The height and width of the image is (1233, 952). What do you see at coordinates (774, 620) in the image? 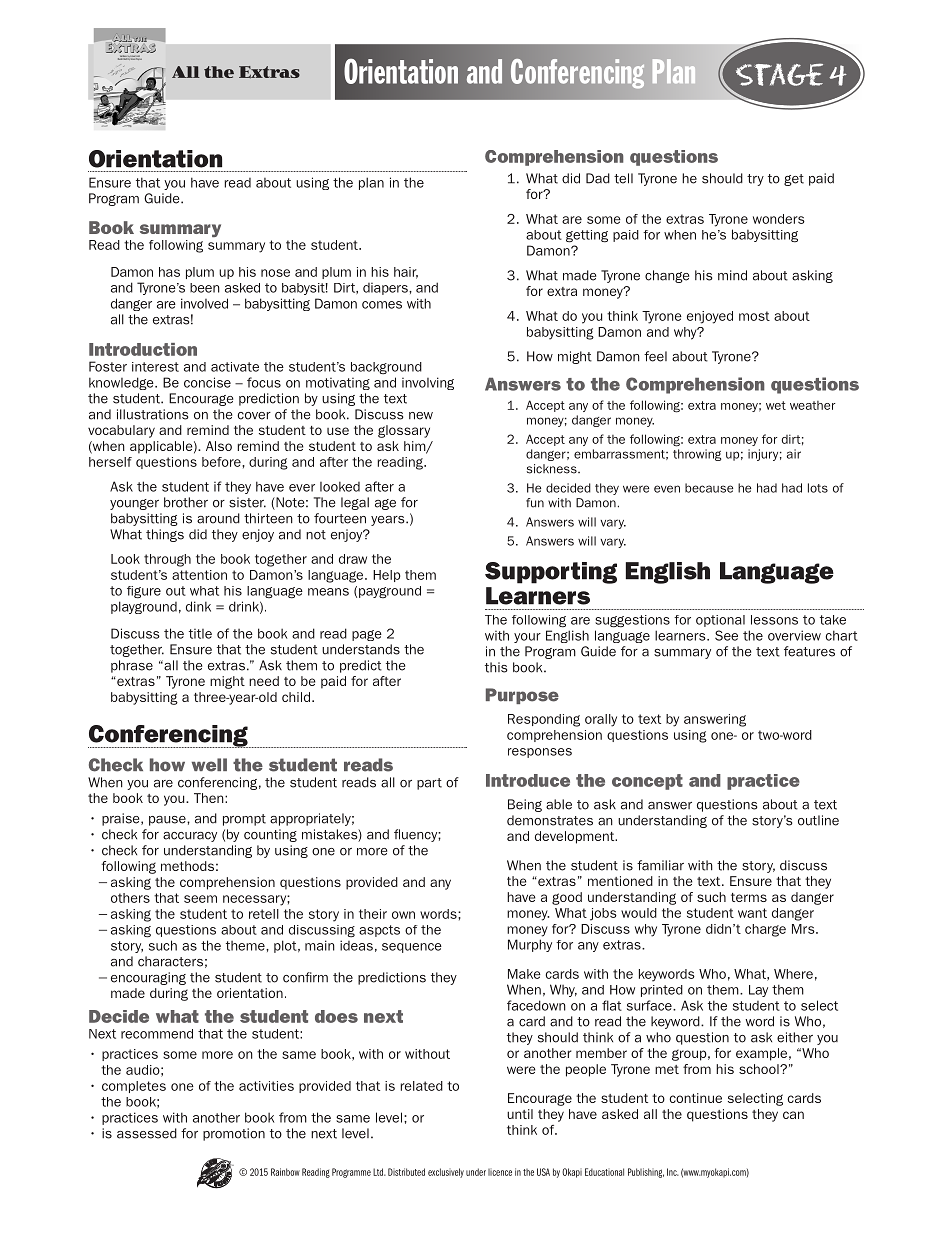
I see `lessons` at bounding box center [774, 620].
